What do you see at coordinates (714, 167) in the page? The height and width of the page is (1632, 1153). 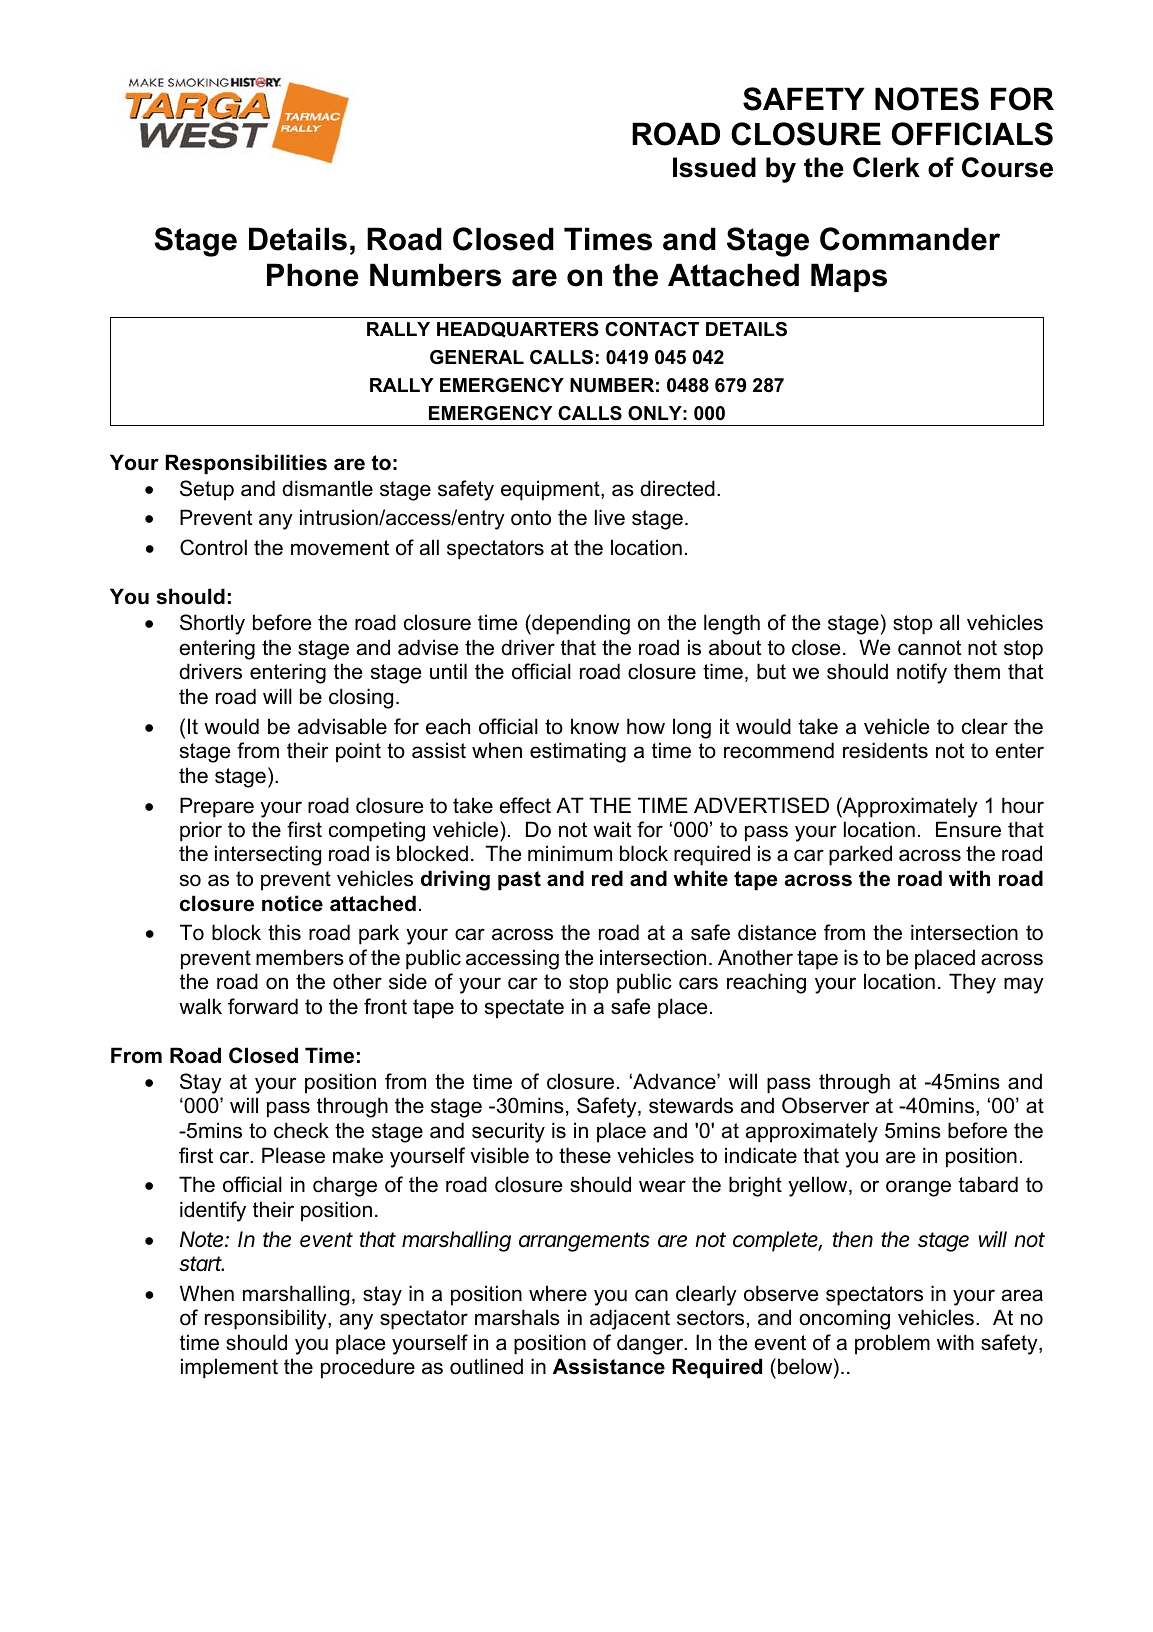 I see `Issued` at bounding box center [714, 167].
